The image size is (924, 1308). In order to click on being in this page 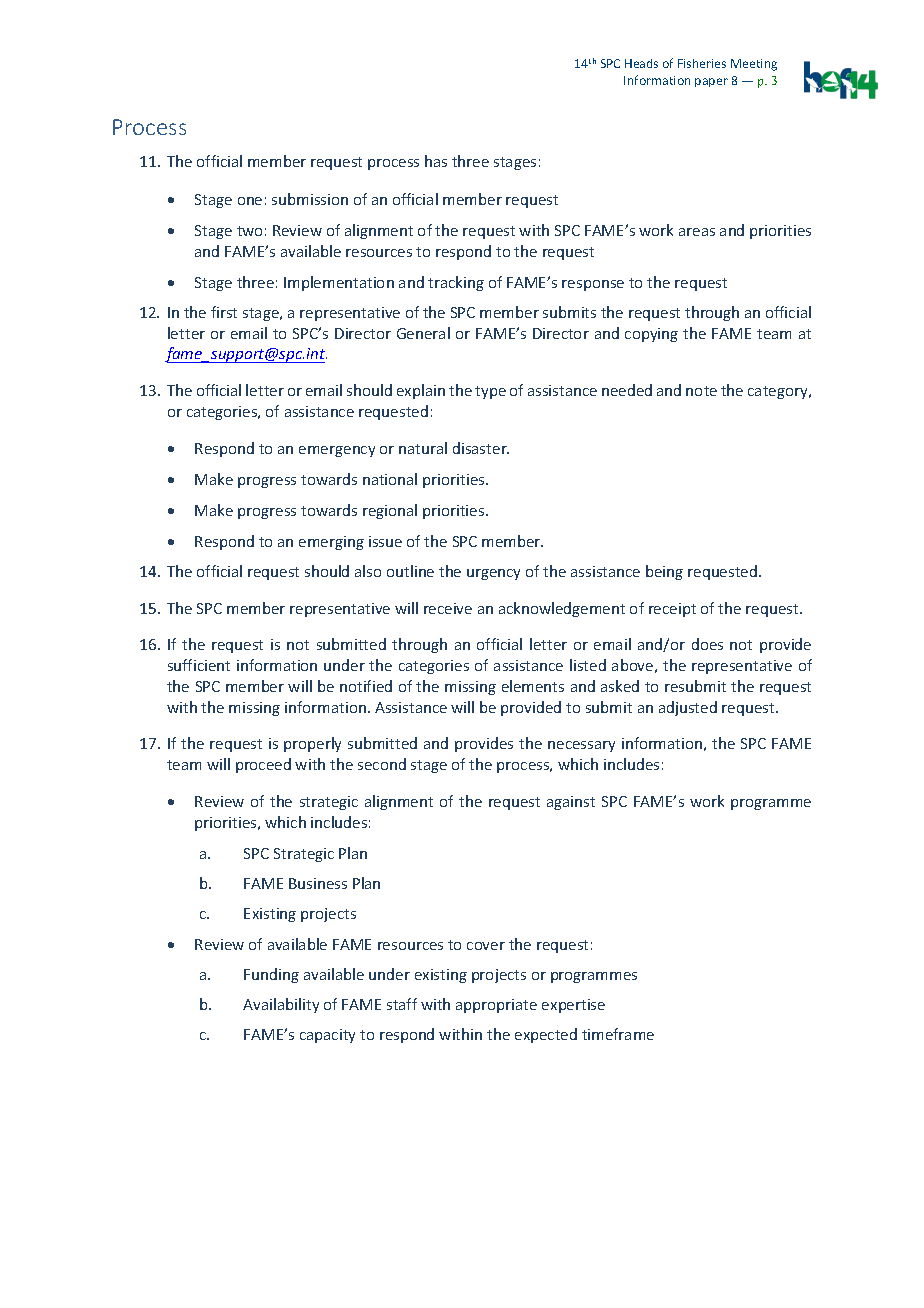, I will do `click(664, 572)`.
